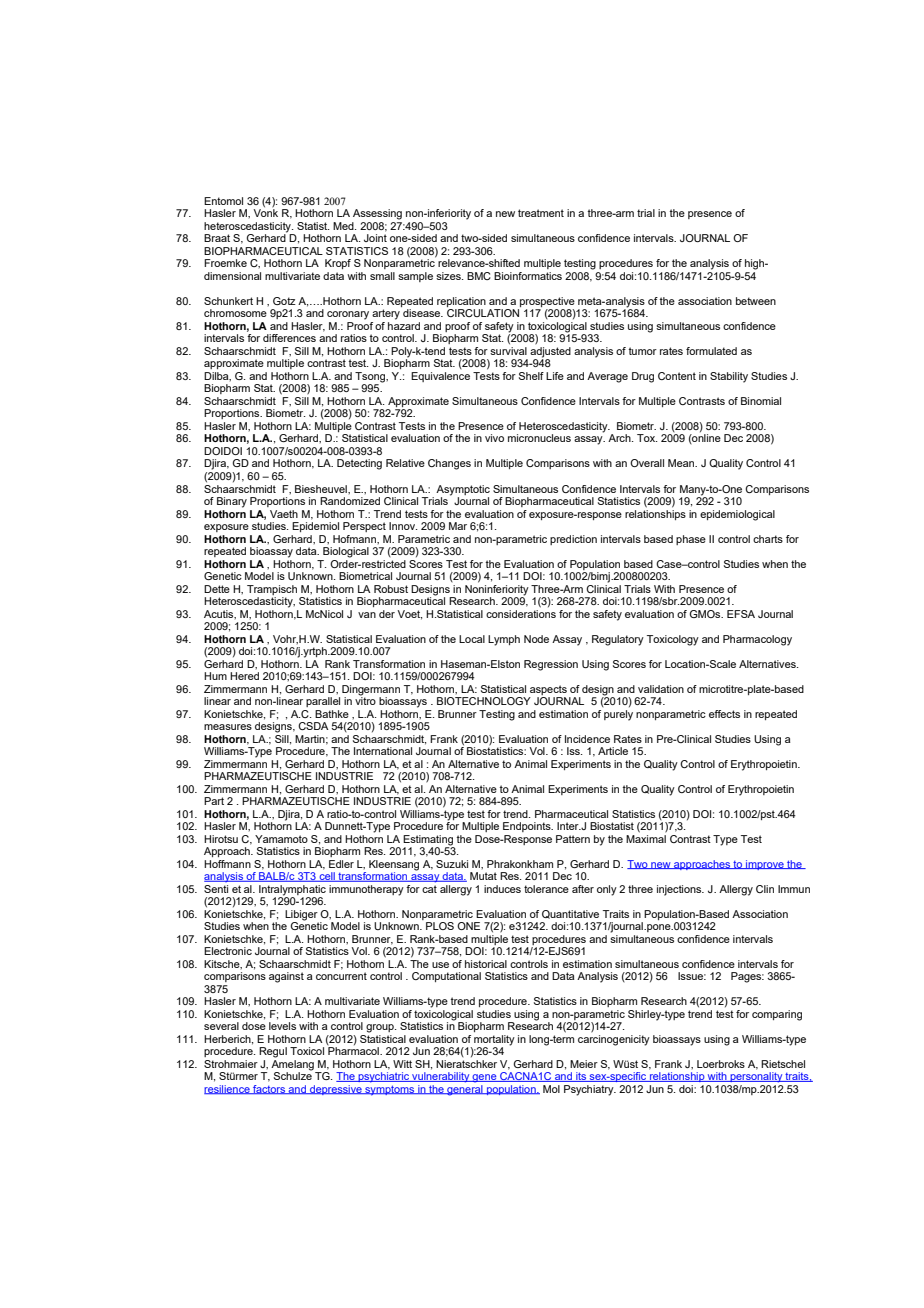  Describe the element at coordinates (494, 438) in the image. I see `vivo` at that location.
